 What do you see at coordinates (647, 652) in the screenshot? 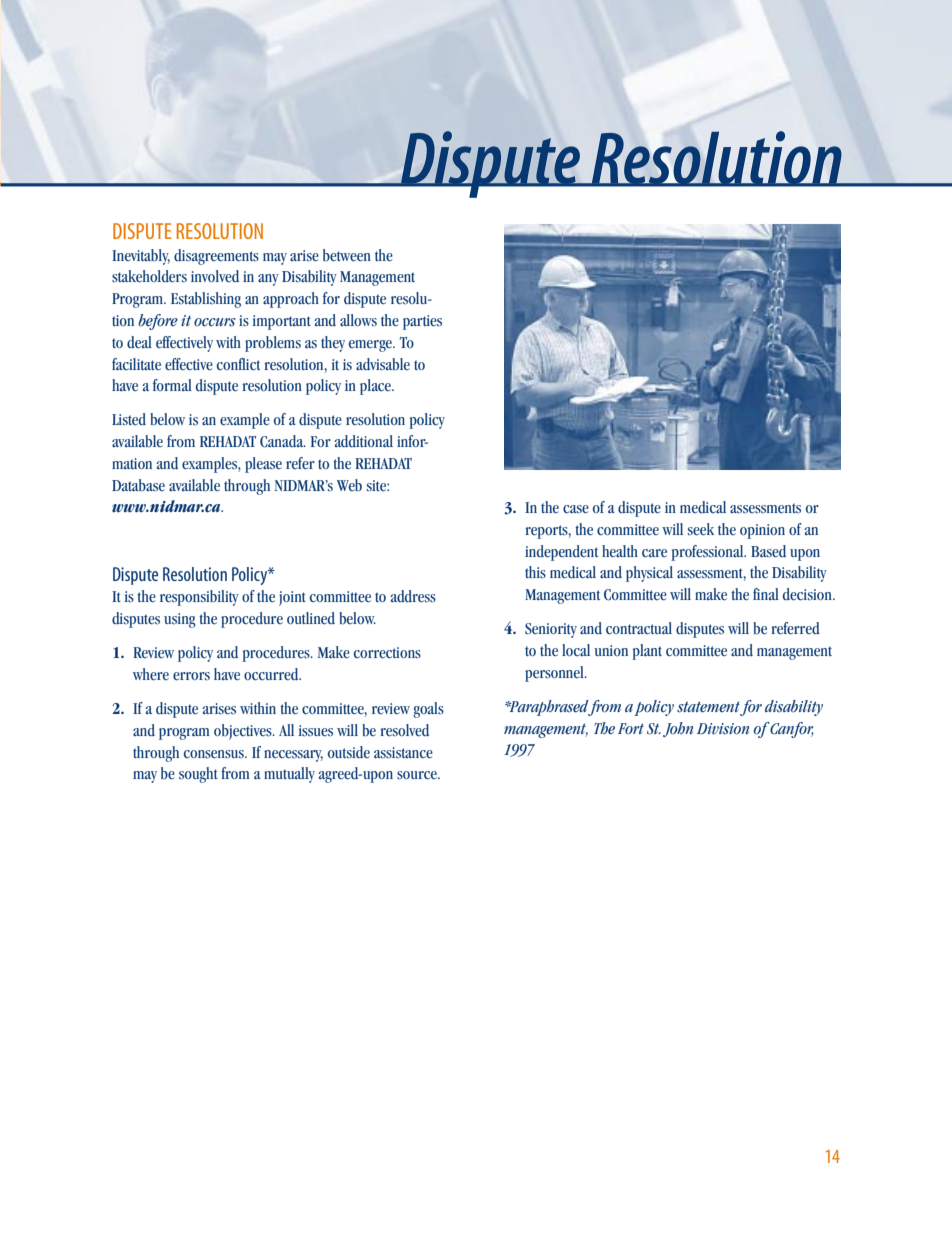
I see `plant` at bounding box center [647, 652].
